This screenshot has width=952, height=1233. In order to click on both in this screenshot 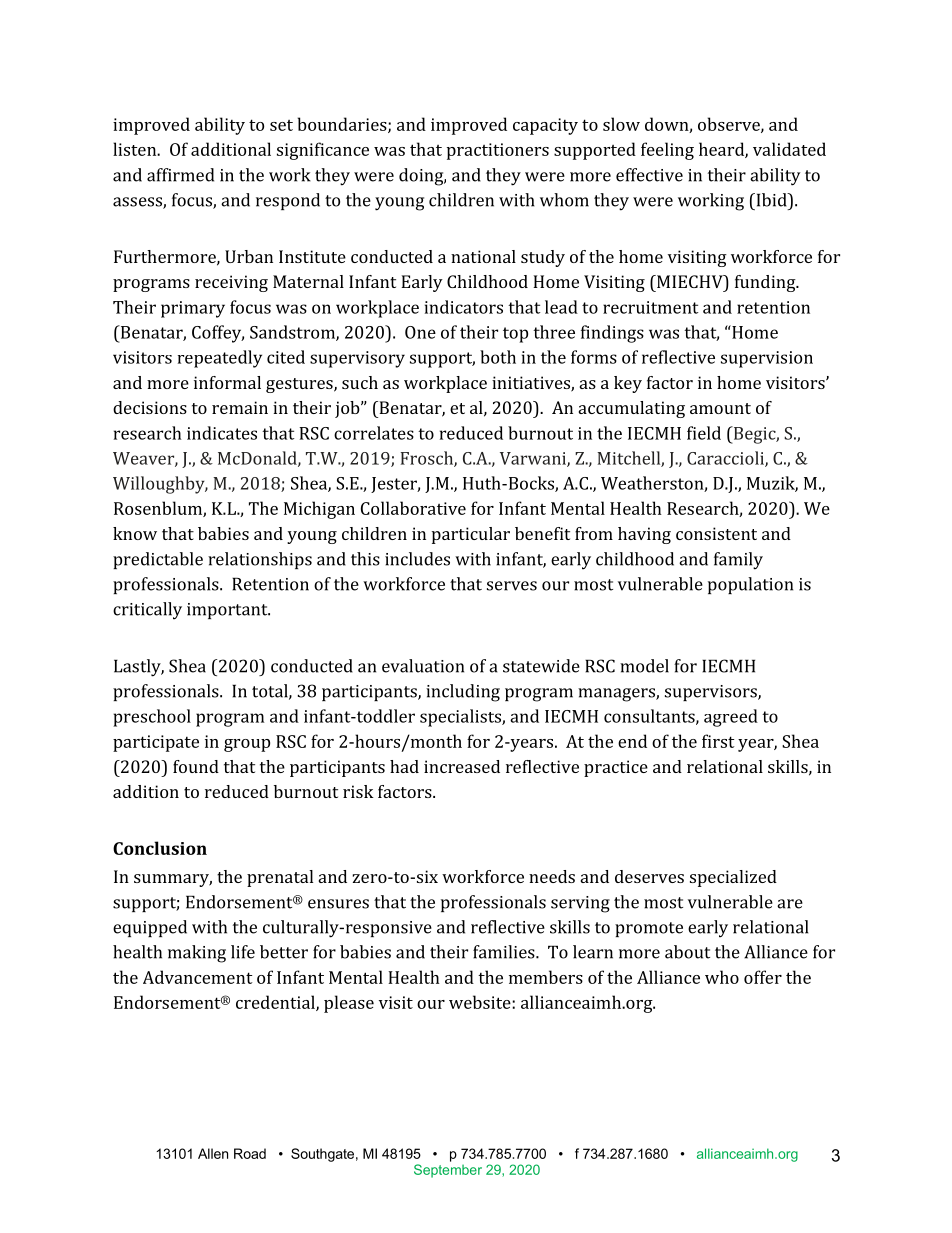, I will do `click(498, 357)`.
